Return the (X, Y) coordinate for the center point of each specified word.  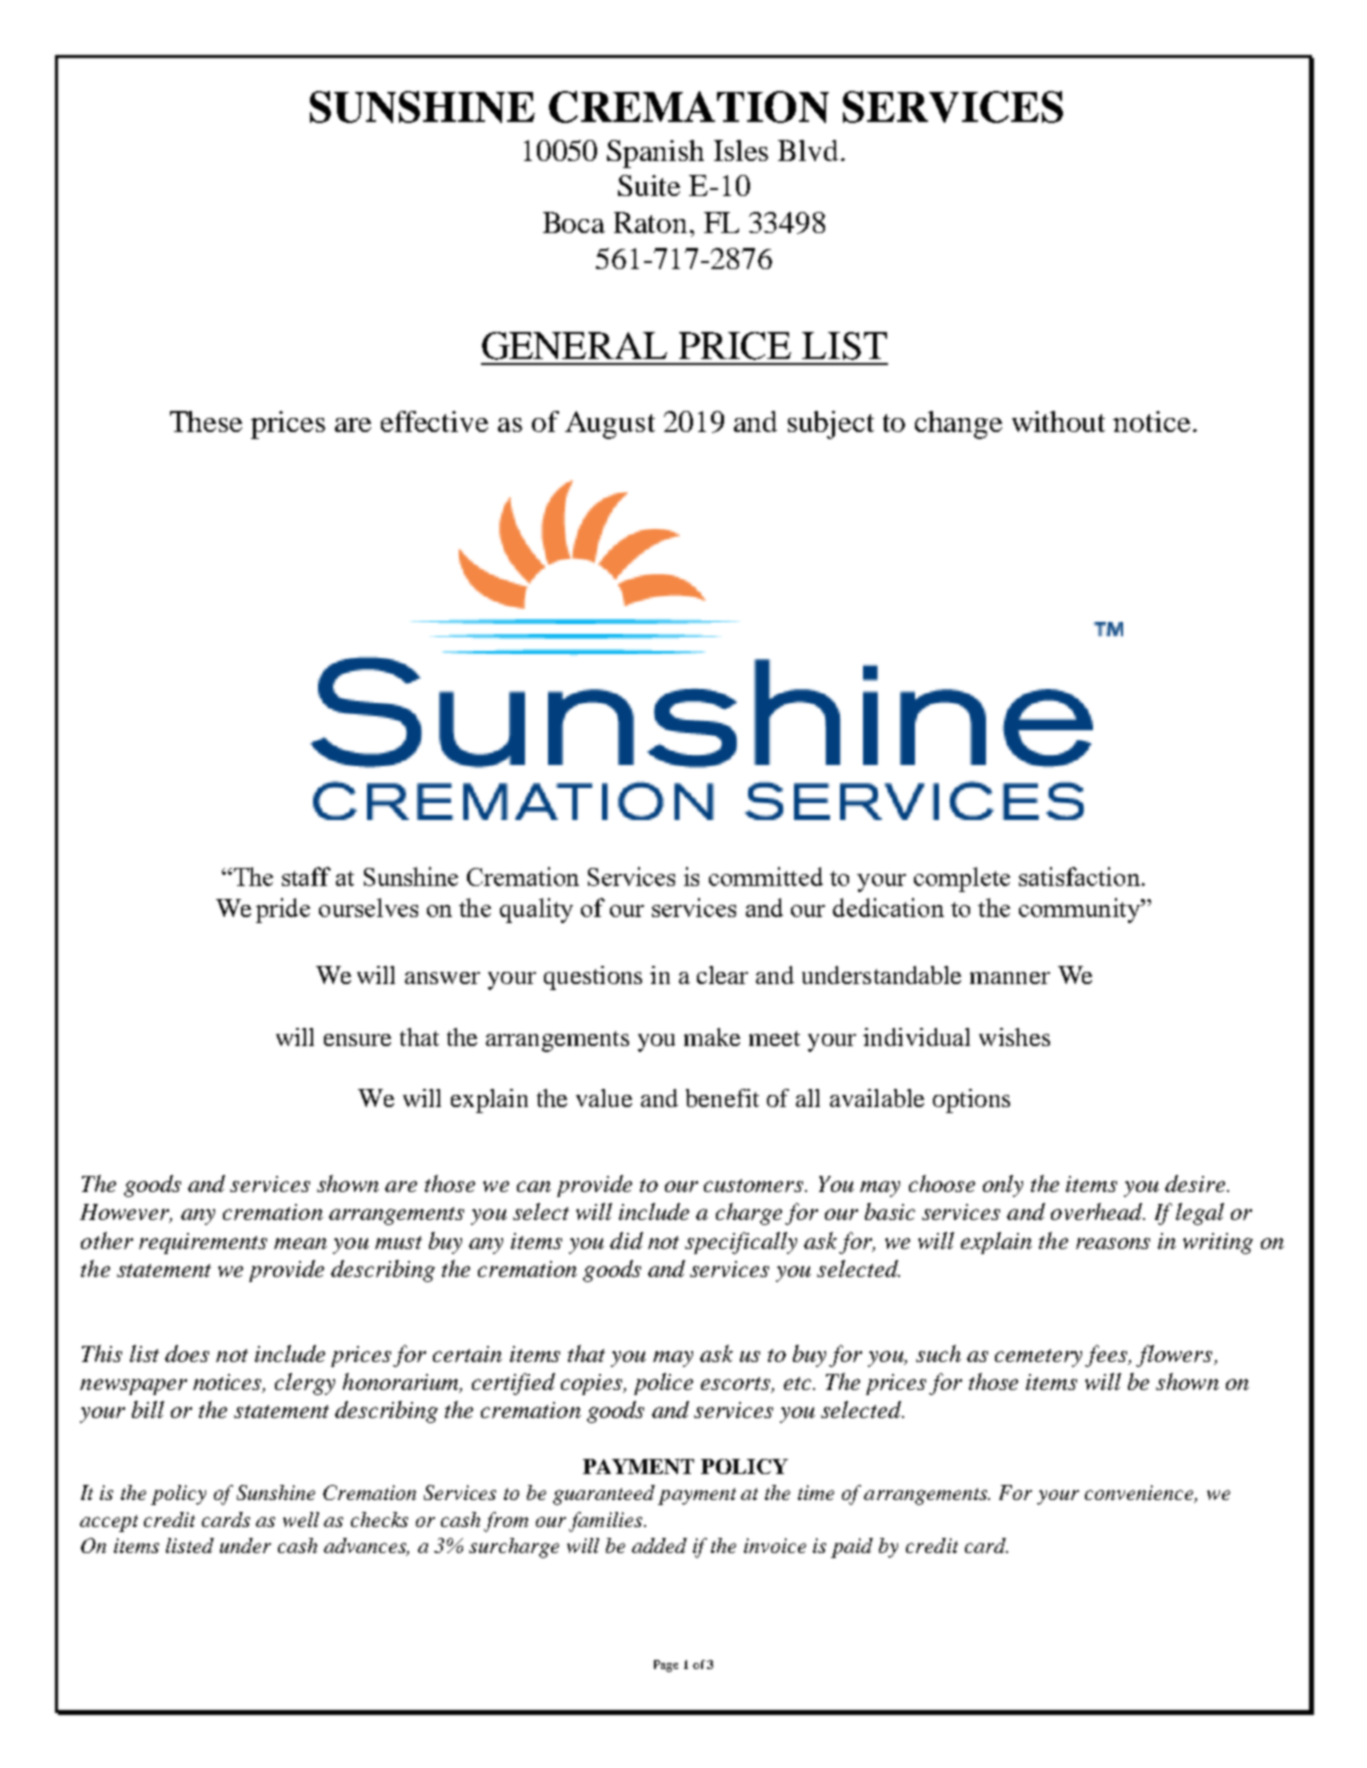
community (1080, 910)
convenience (1141, 1494)
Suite (649, 185)
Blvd (810, 150)
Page (666, 1666)
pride (283, 910)
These (206, 421)
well (301, 1519)
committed (766, 876)
